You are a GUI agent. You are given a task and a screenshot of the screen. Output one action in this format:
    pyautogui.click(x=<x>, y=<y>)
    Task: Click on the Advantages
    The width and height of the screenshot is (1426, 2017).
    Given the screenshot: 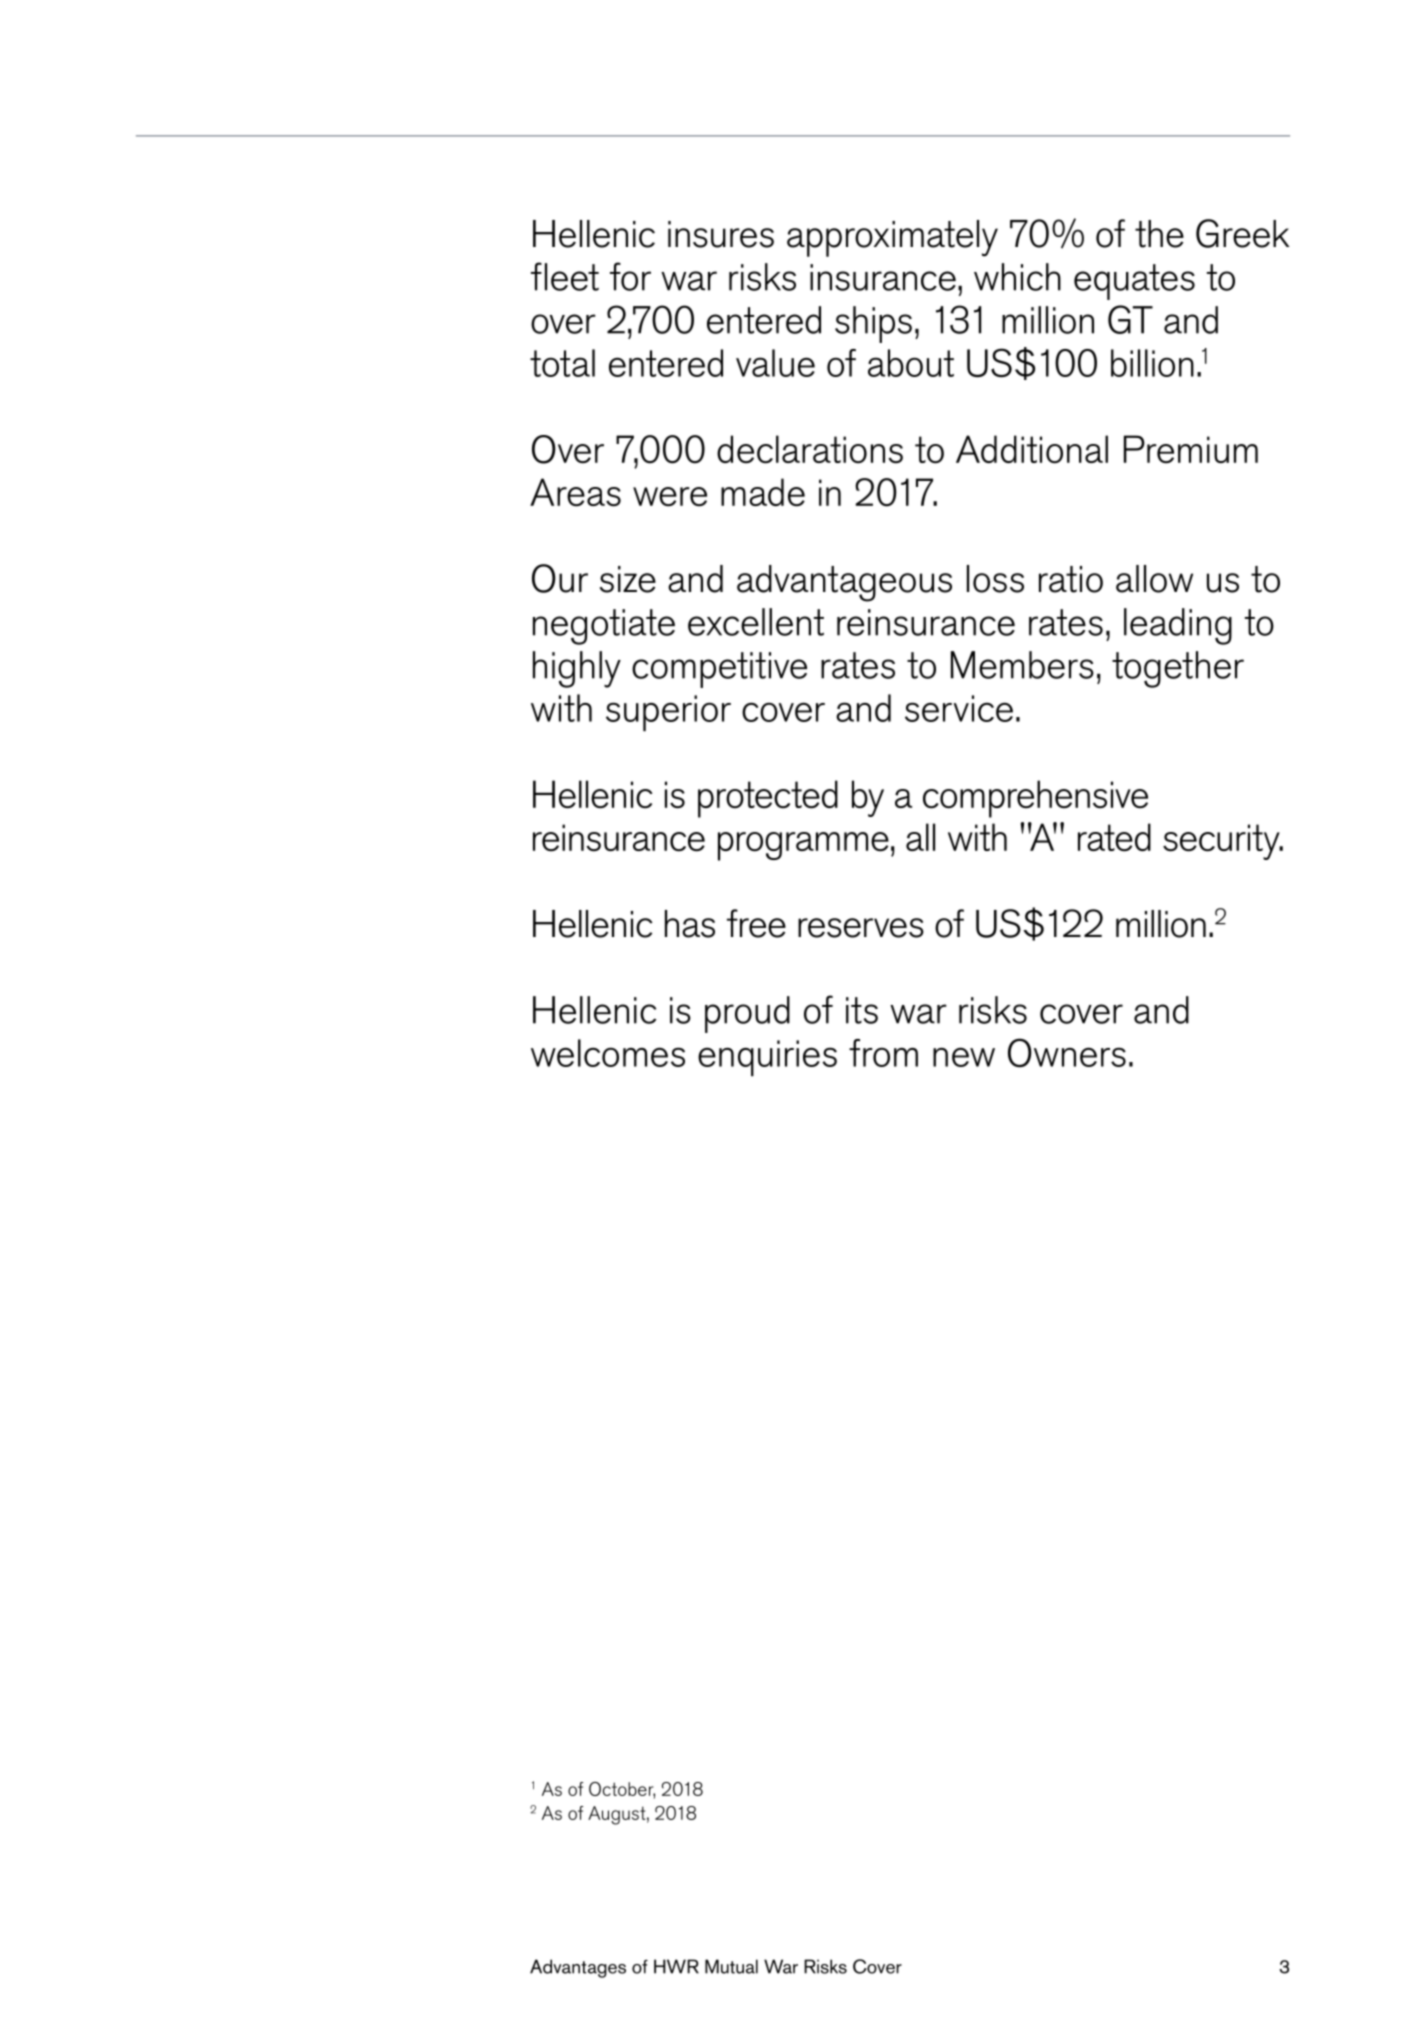 What is the action you would take?
    pyautogui.click(x=578, y=1968)
